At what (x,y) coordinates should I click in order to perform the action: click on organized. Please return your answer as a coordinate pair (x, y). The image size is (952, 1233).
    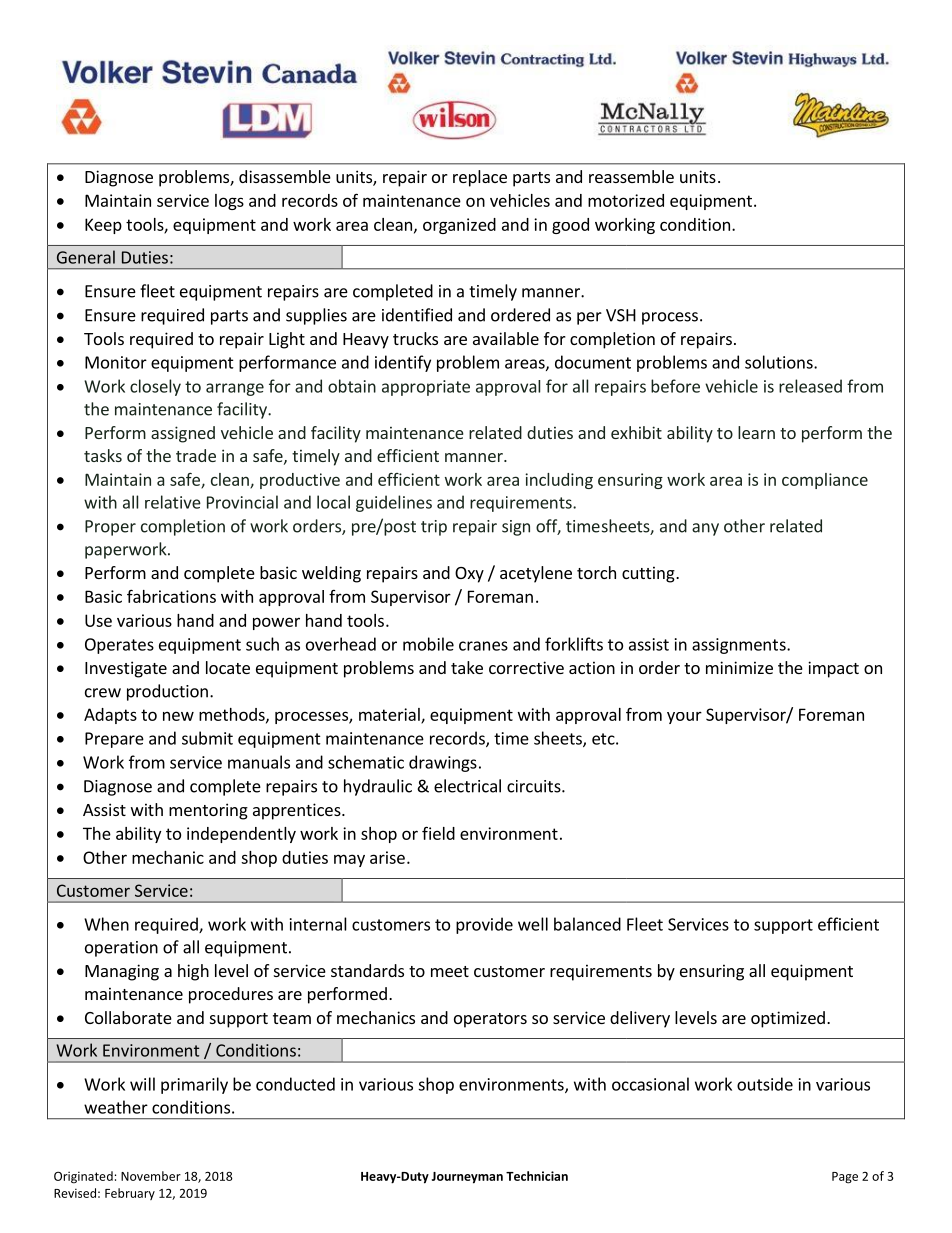
    Looking at the image, I should click on (459, 226).
